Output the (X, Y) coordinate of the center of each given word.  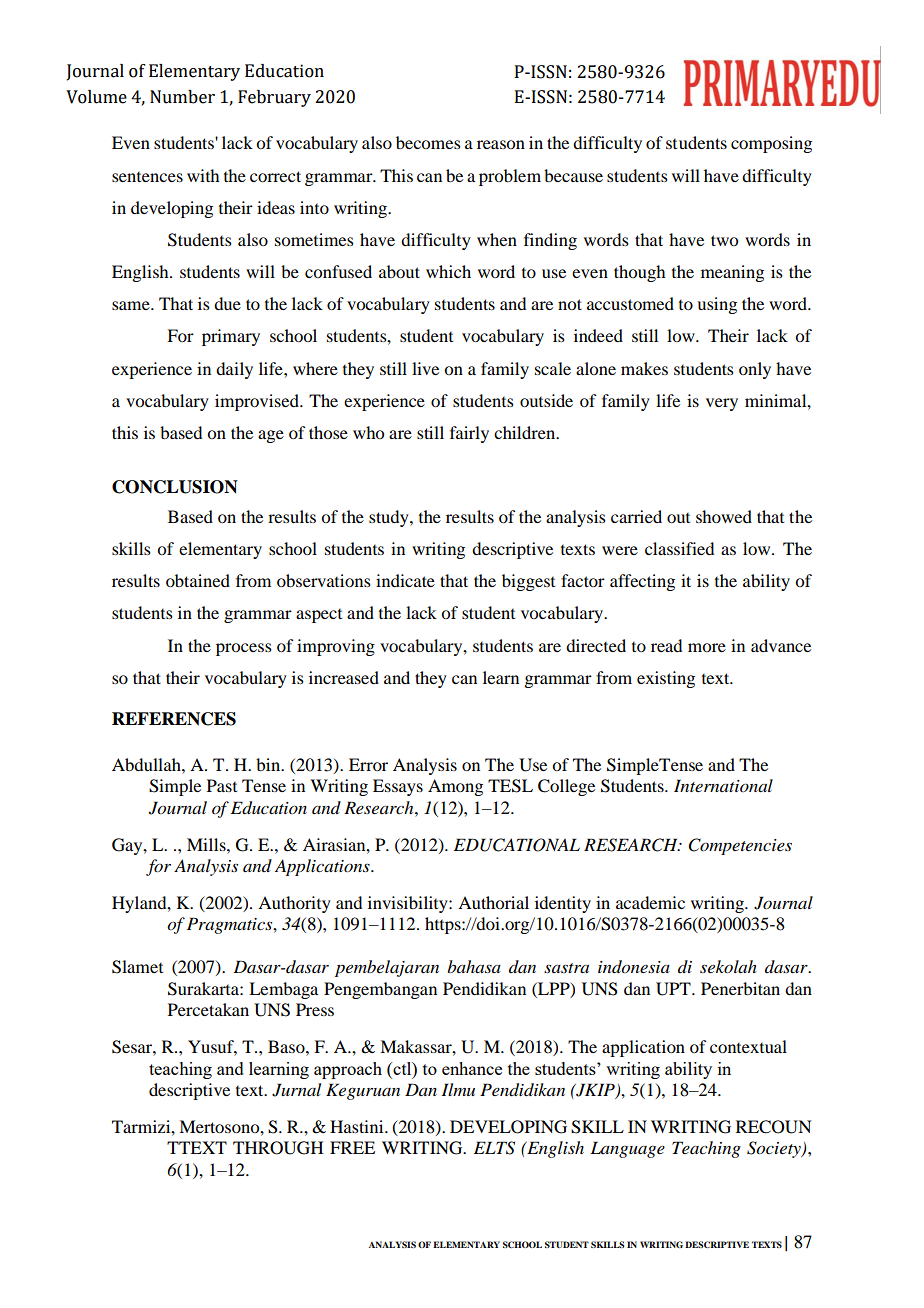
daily (234, 370)
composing (771, 144)
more (707, 647)
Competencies (740, 846)
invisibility (409, 904)
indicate (405, 580)
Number (182, 97)
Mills (207, 844)
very (722, 404)
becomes (428, 142)
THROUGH (278, 1148)
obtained (198, 580)
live (425, 368)
